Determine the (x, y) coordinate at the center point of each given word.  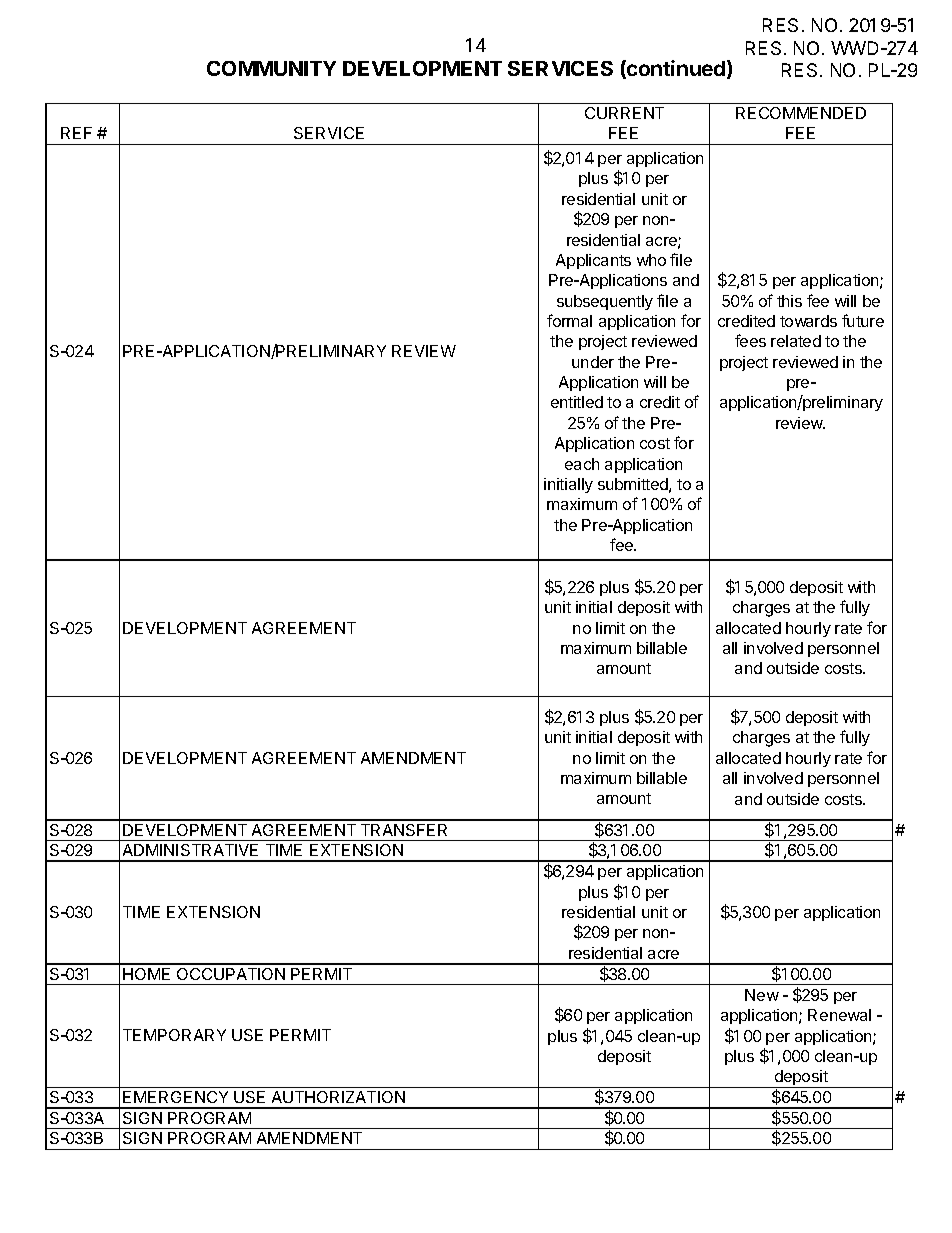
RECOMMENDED (801, 113)
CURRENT (624, 113)
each (582, 464)
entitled (577, 402)
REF (76, 133)
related (796, 341)
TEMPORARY (174, 1035)
